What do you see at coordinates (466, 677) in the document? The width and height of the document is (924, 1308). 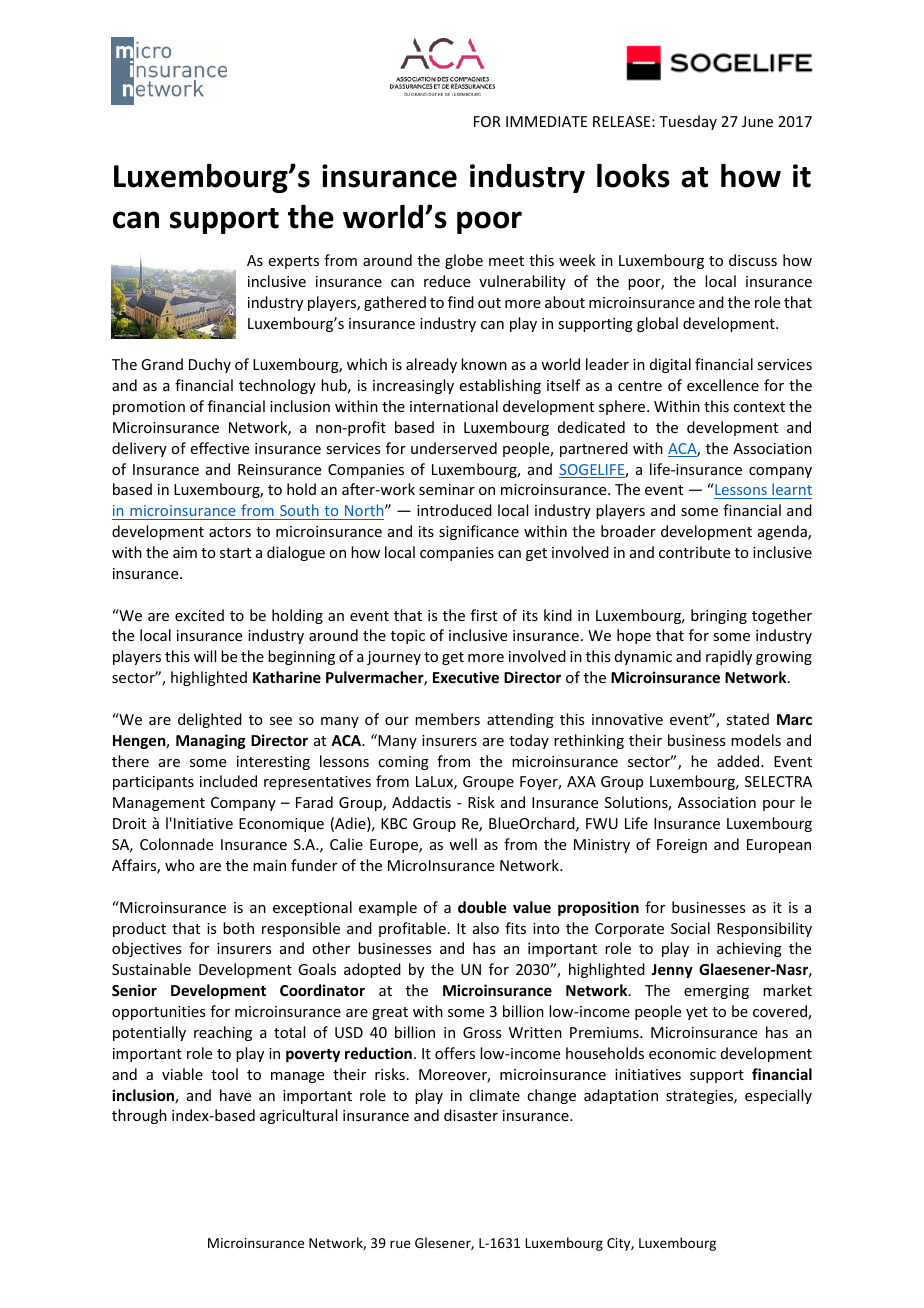 I see `Executive` at bounding box center [466, 677].
